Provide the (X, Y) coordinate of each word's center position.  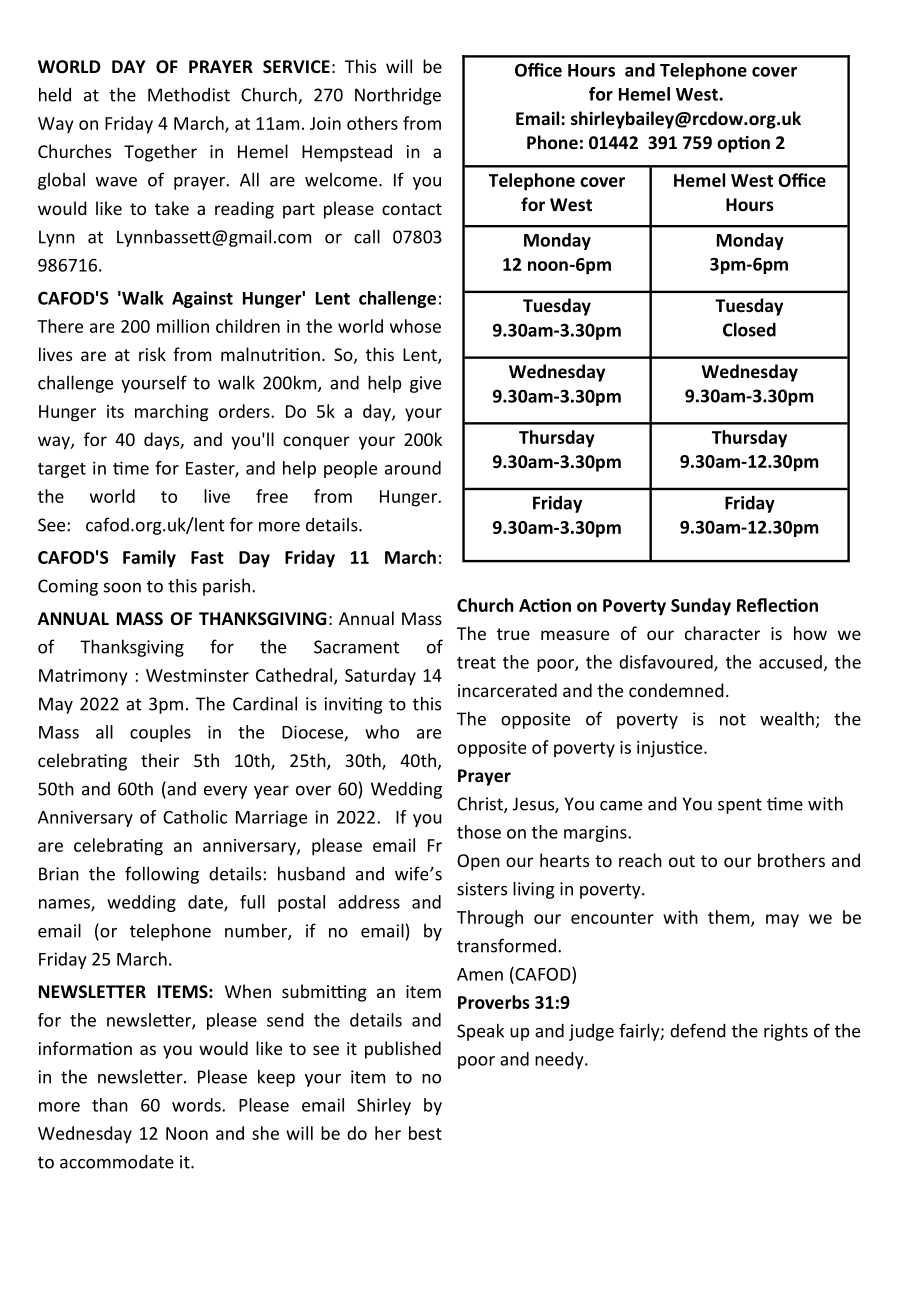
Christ (481, 804)
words (197, 1105)
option (743, 144)
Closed (749, 329)
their (160, 760)
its (115, 411)
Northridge (398, 96)
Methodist (189, 94)
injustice (671, 749)
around (413, 468)
